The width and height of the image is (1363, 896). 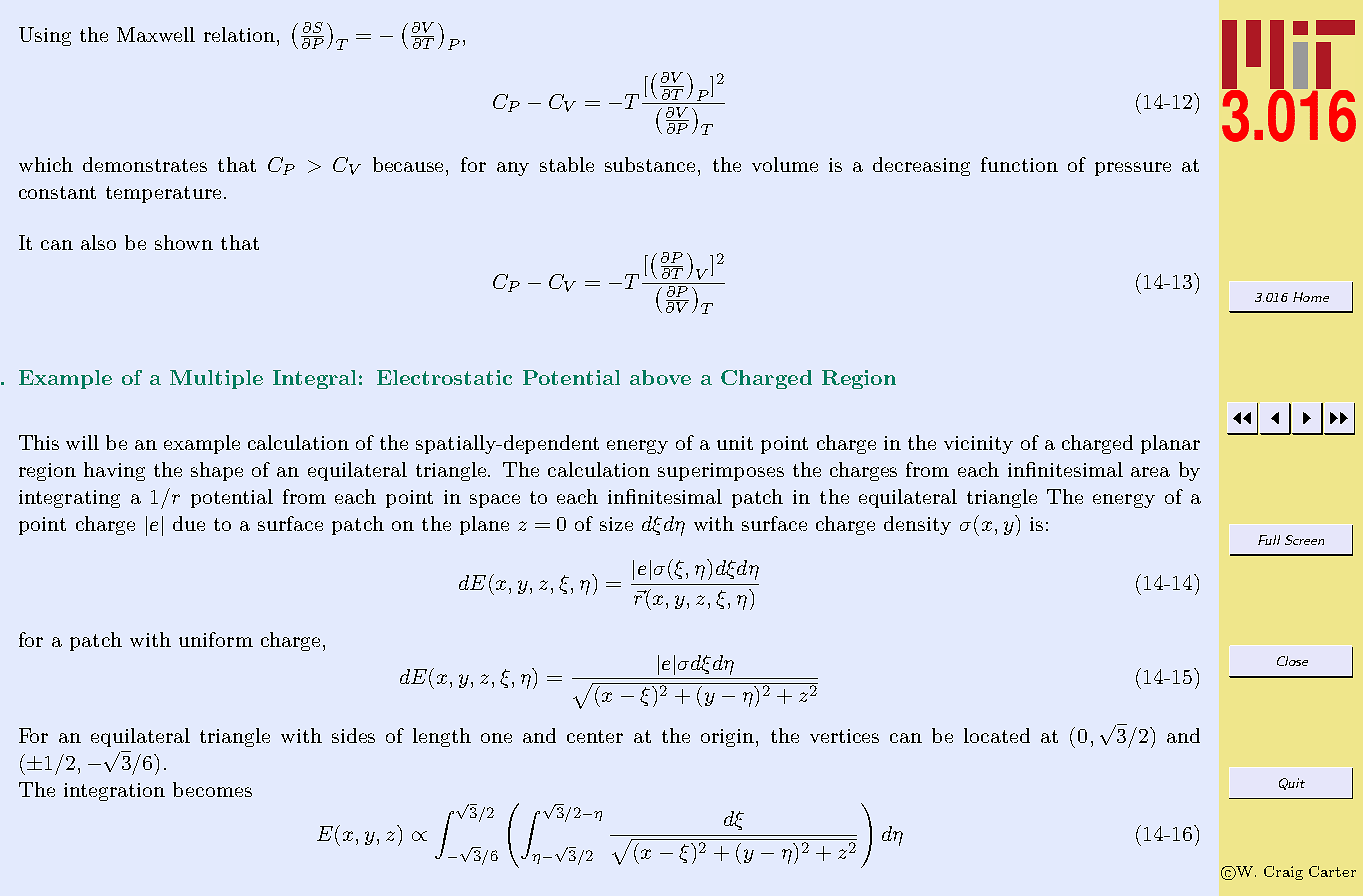 What do you see at coordinates (212, 789) in the image?
I see `becomes` at bounding box center [212, 789].
